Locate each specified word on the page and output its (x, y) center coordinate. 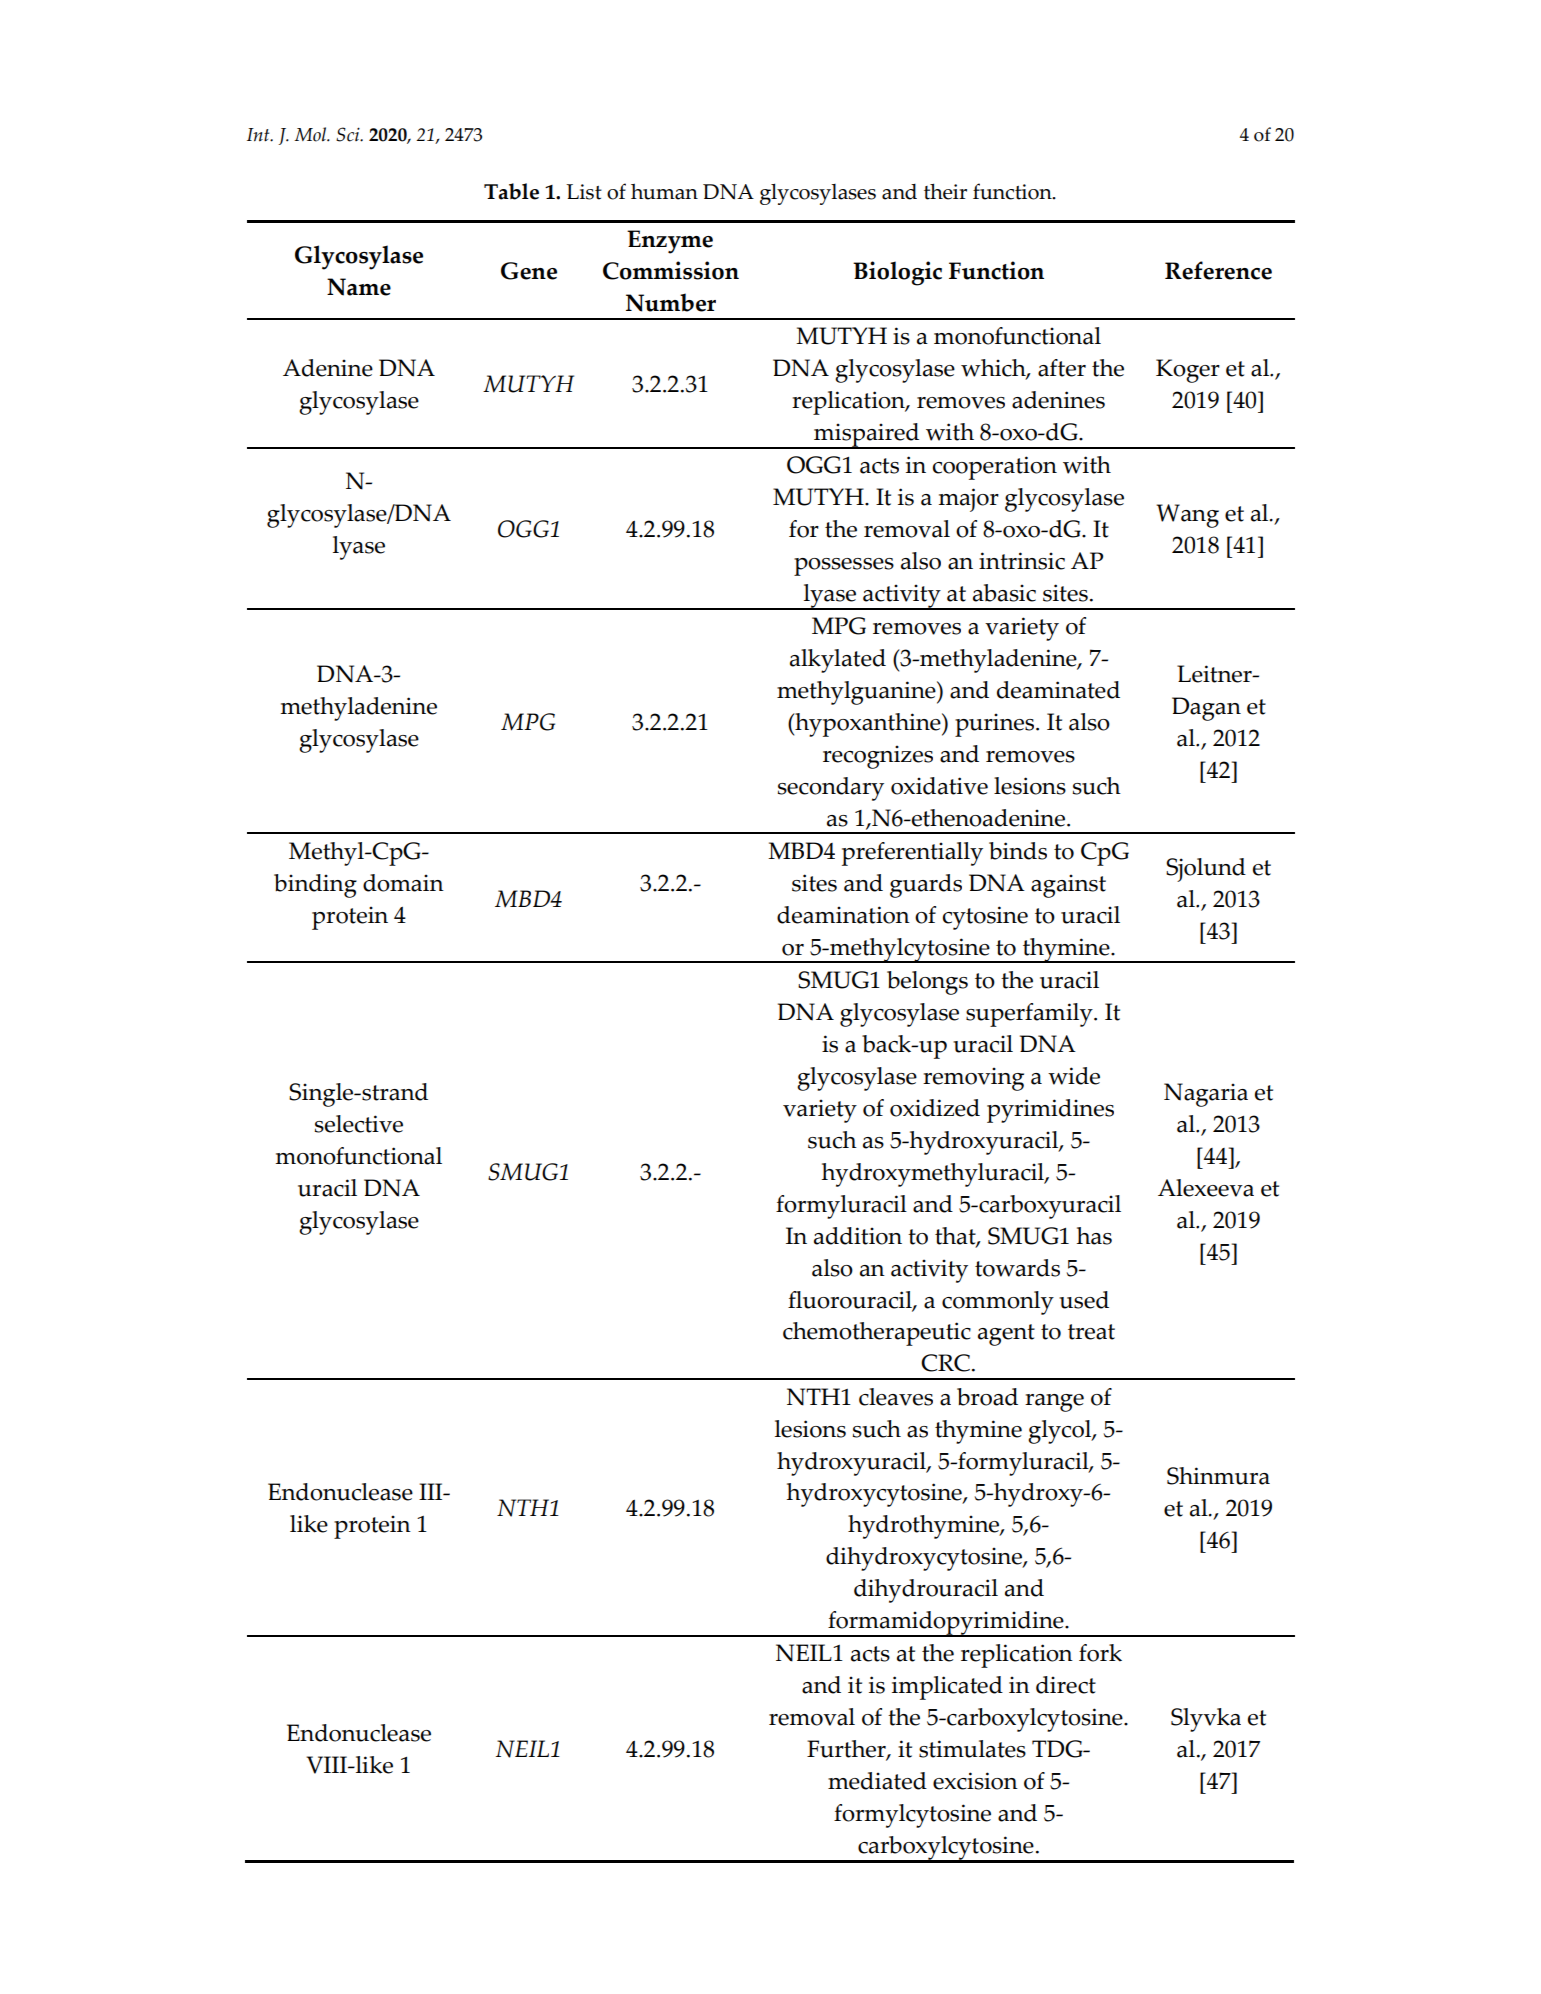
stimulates (972, 1749)
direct (1066, 1685)
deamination (843, 915)
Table (511, 191)
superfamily (1030, 1015)
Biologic (897, 273)
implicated (947, 1688)
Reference (1218, 270)
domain (403, 883)
